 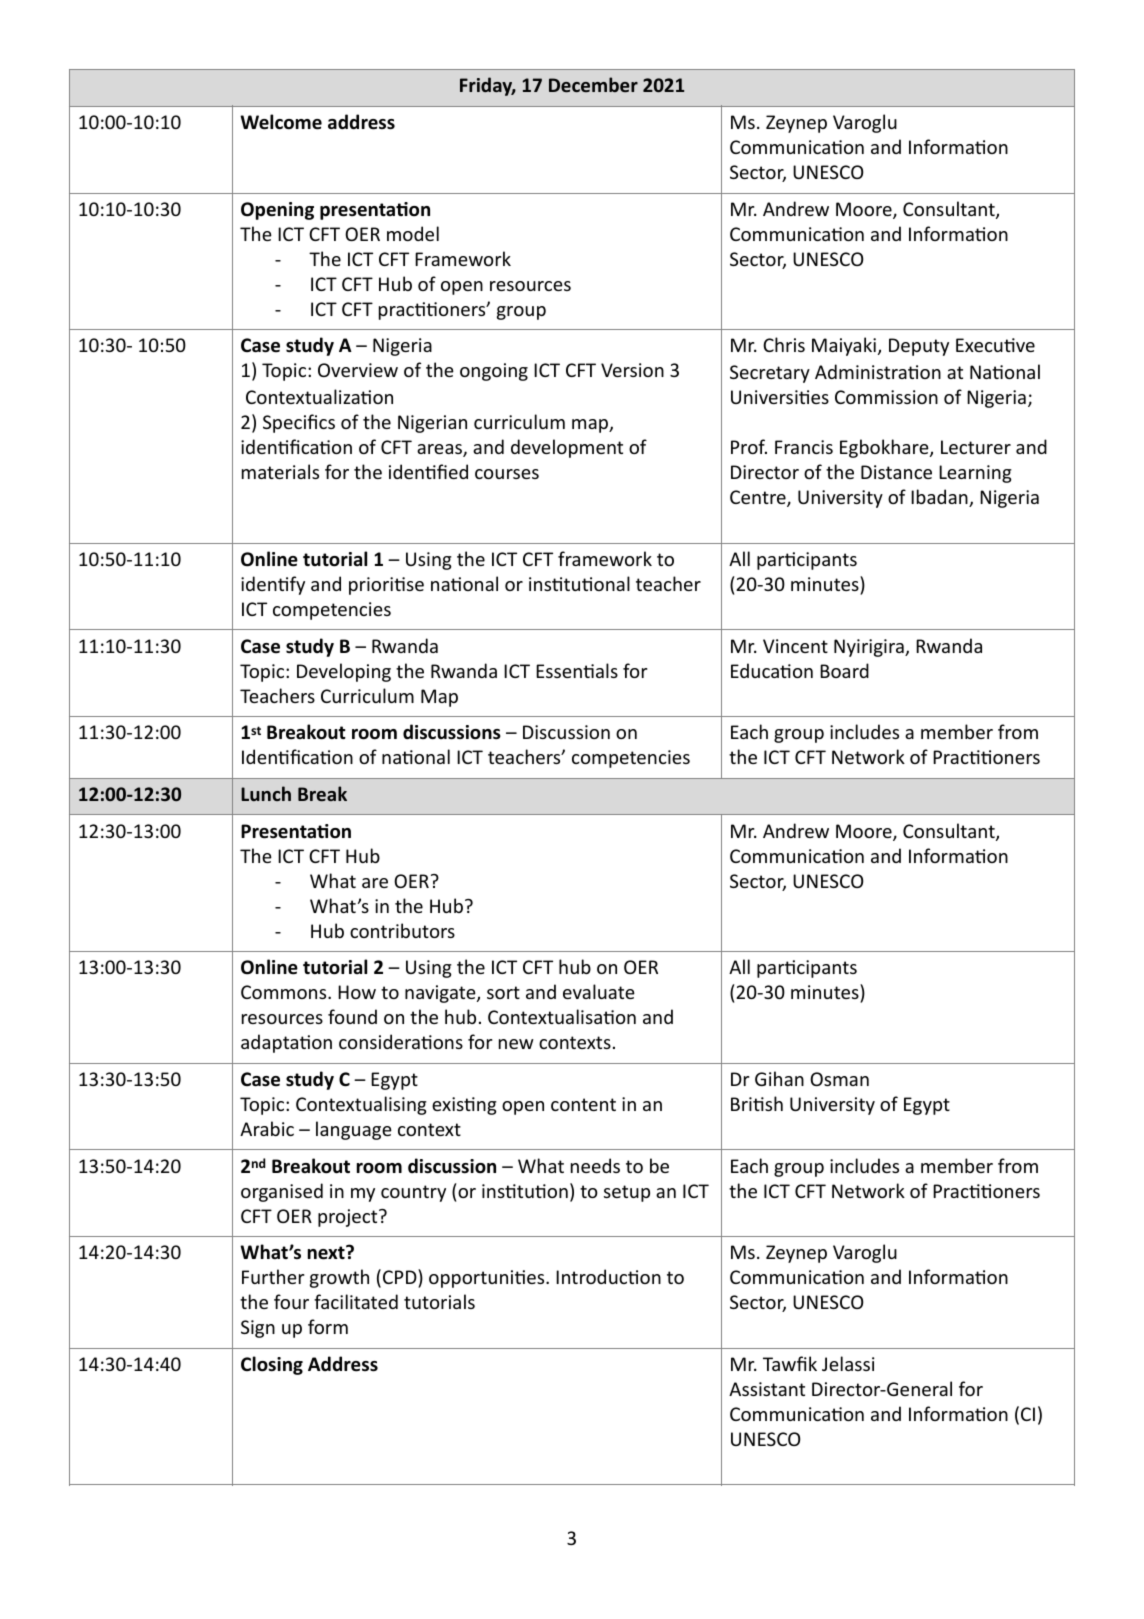 What do you see at coordinates (919, 347) in the screenshot?
I see `Deputy` at bounding box center [919, 347].
